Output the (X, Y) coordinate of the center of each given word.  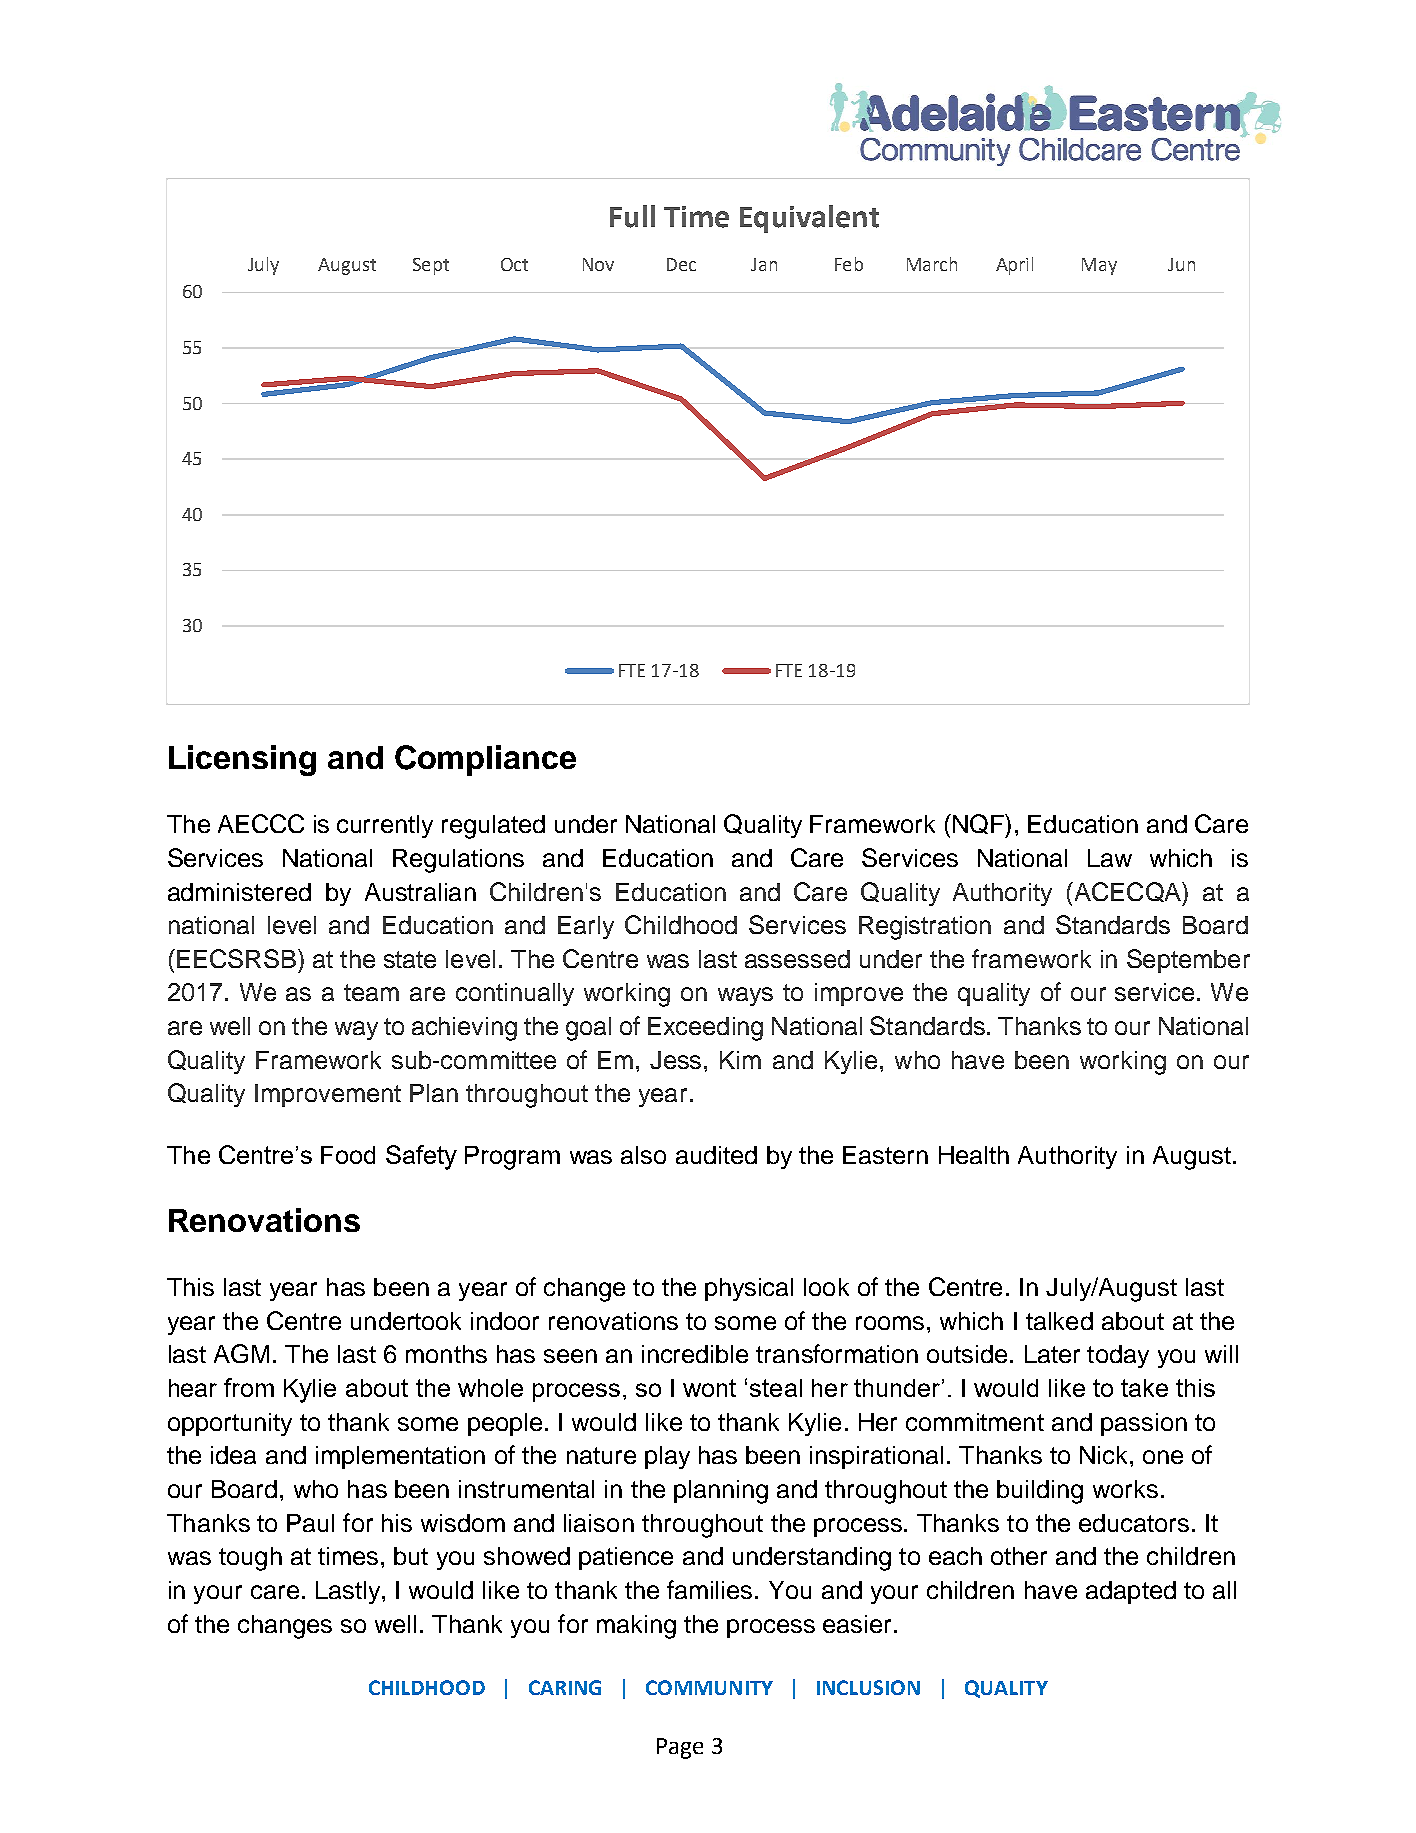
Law (1110, 858)
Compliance (485, 760)
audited (716, 1155)
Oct (514, 264)
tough (250, 1559)
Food (348, 1155)
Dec (681, 264)
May (1099, 266)
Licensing (242, 760)
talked (1059, 1321)
